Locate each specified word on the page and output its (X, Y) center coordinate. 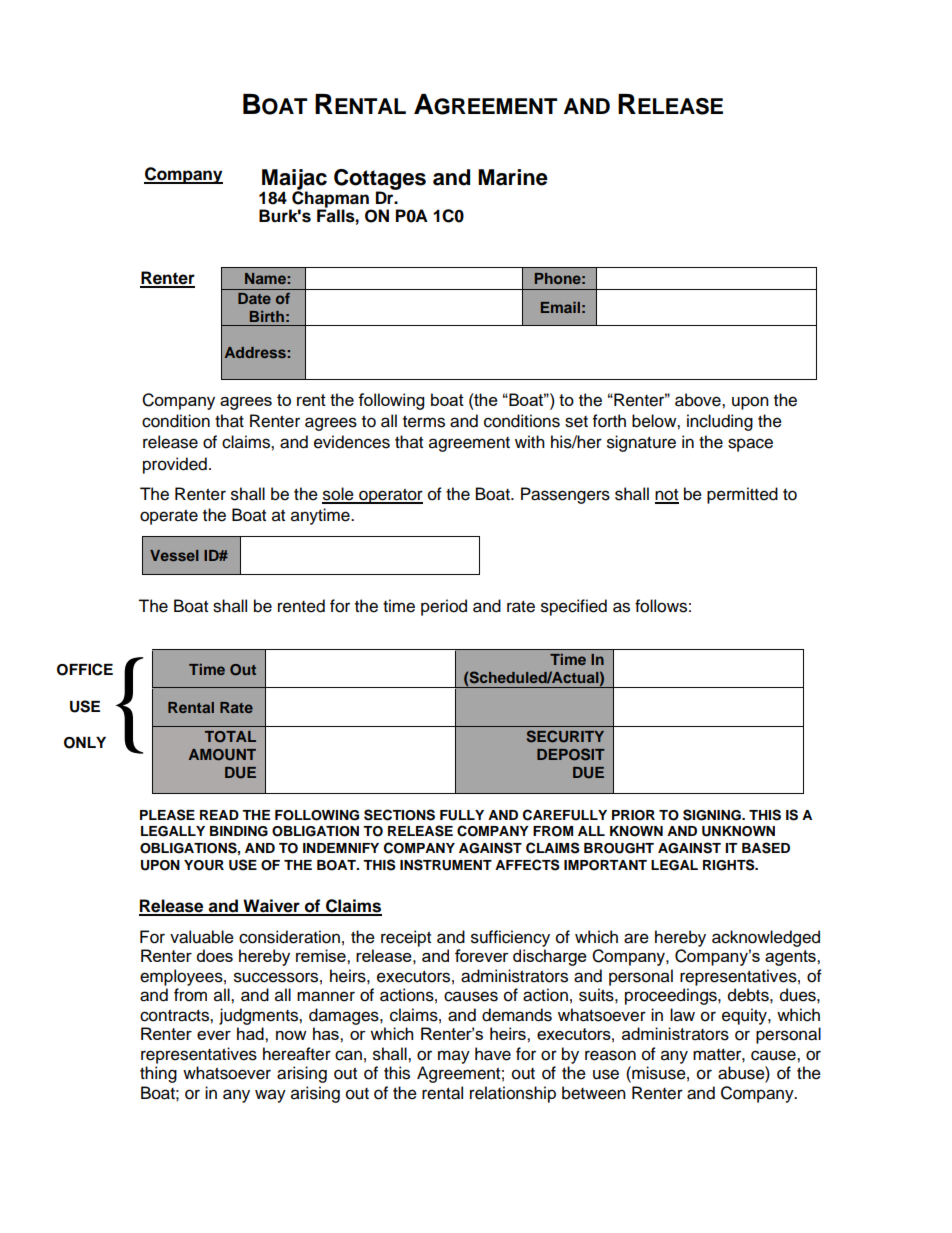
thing (158, 1074)
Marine (513, 177)
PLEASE (167, 815)
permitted (742, 495)
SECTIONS (399, 815)
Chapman (330, 199)
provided (175, 465)
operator (390, 496)
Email (560, 307)
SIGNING (713, 815)
